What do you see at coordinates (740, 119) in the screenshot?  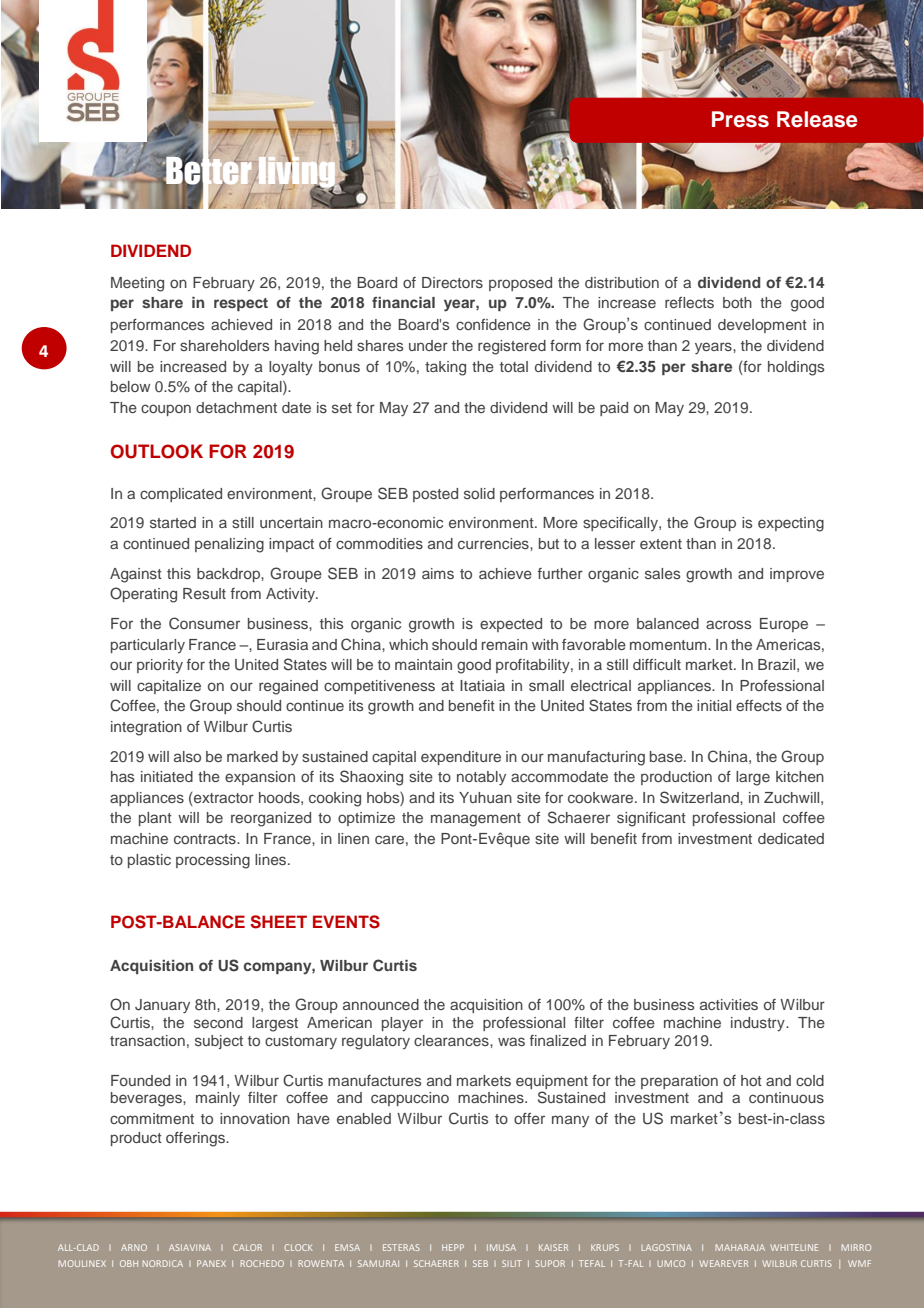 I see `Press` at bounding box center [740, 119].
